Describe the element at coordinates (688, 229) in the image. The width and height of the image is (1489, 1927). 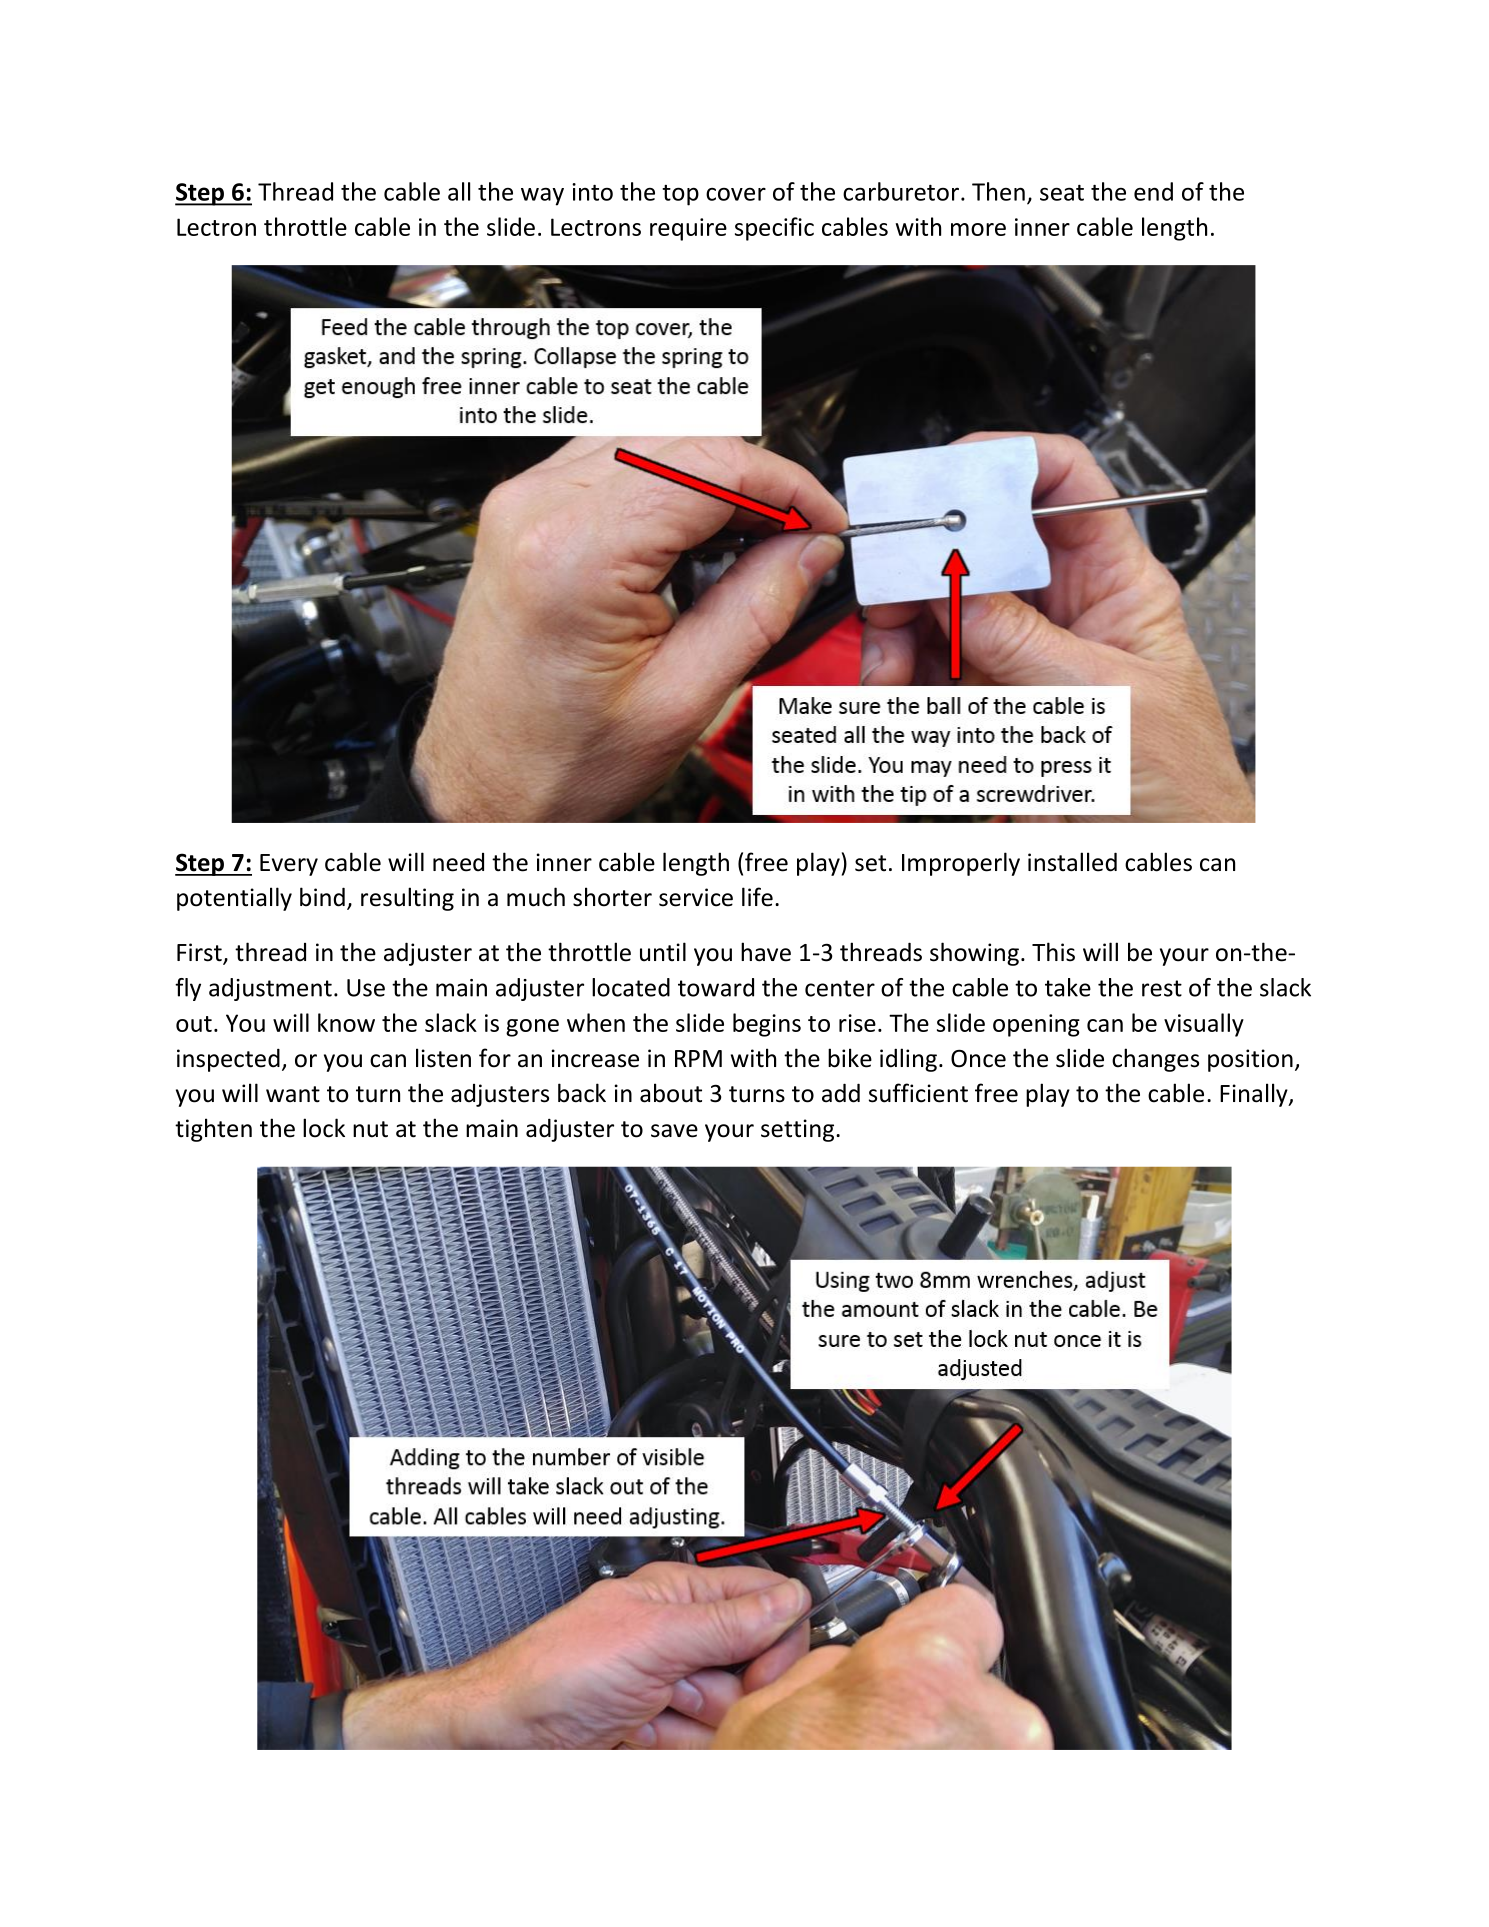
I see `require` at that location.
